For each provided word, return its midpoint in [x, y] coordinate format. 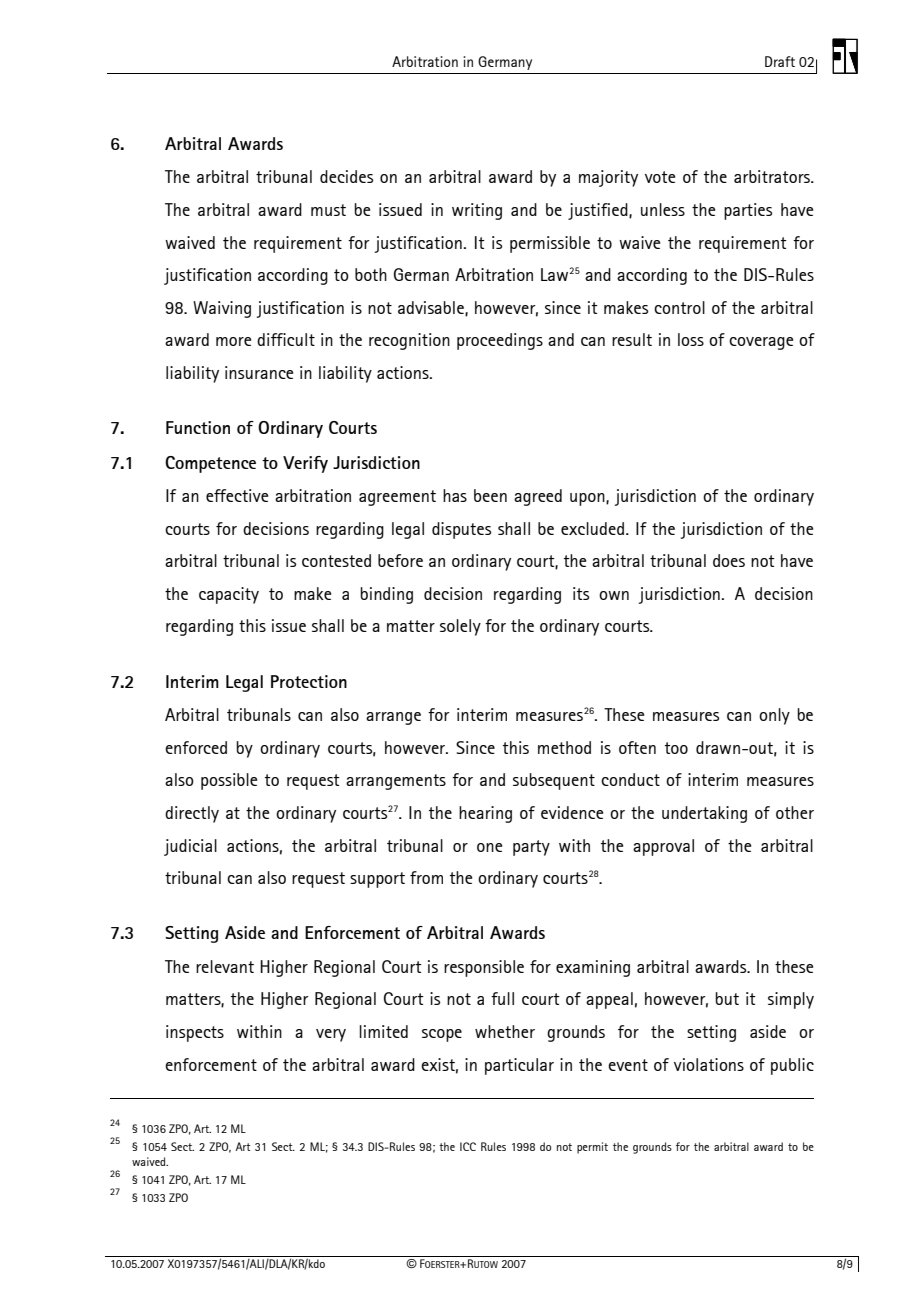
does [729, 560]
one [489, 847]
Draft [780, 61]
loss [691, 339]
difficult [286, 339]
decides [346, 176]
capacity [229, 595]
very [331, 1035]
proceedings [500, 341]
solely [460, 627]
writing [477, 211]
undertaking [704, 814]
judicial [190, 847]
